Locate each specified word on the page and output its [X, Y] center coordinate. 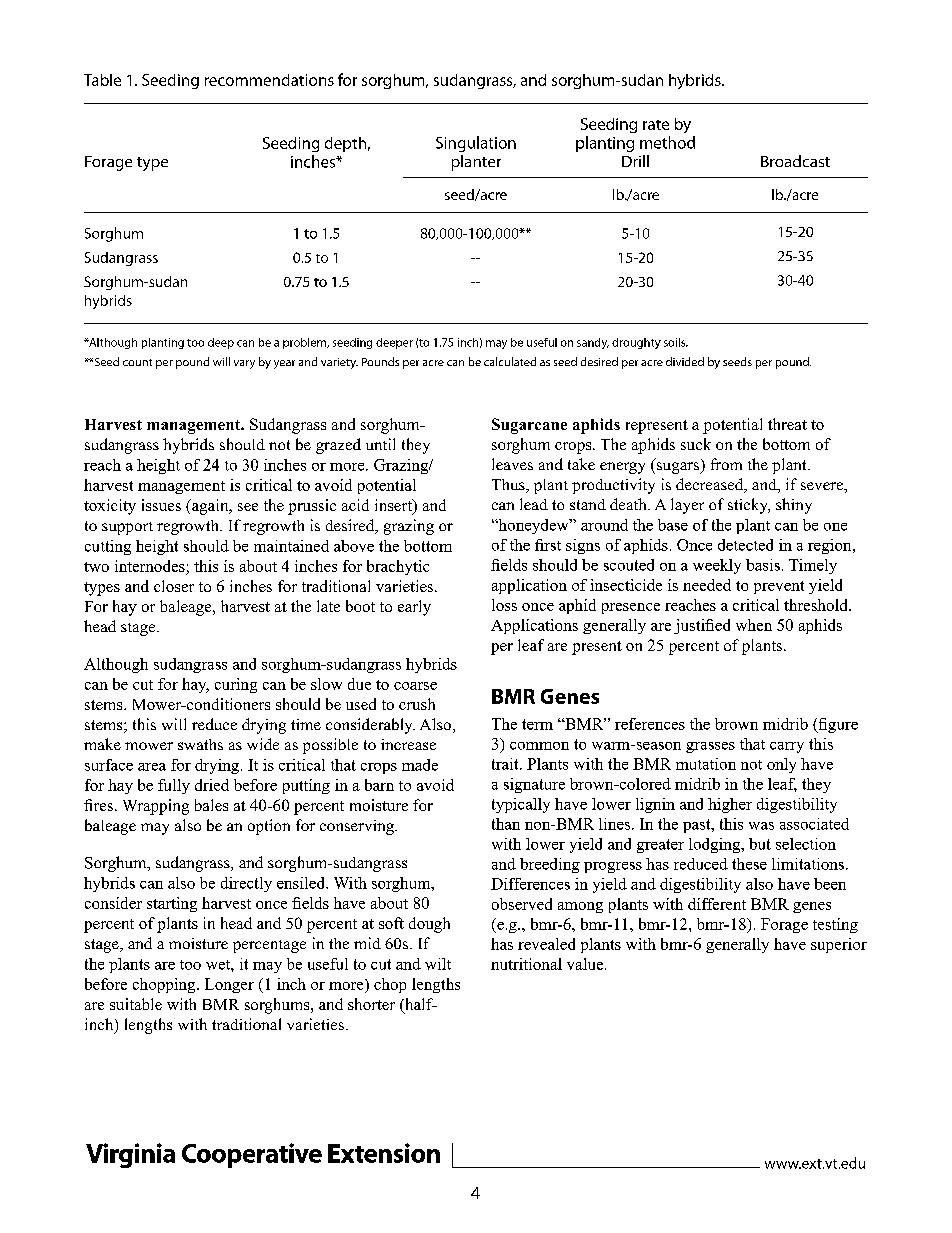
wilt [438, 964]
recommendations [269, 80]
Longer [229, 985]
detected [745, 545]
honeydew [533, 526]
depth [345, 144]
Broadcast [795, 161]
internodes [150, 566]
